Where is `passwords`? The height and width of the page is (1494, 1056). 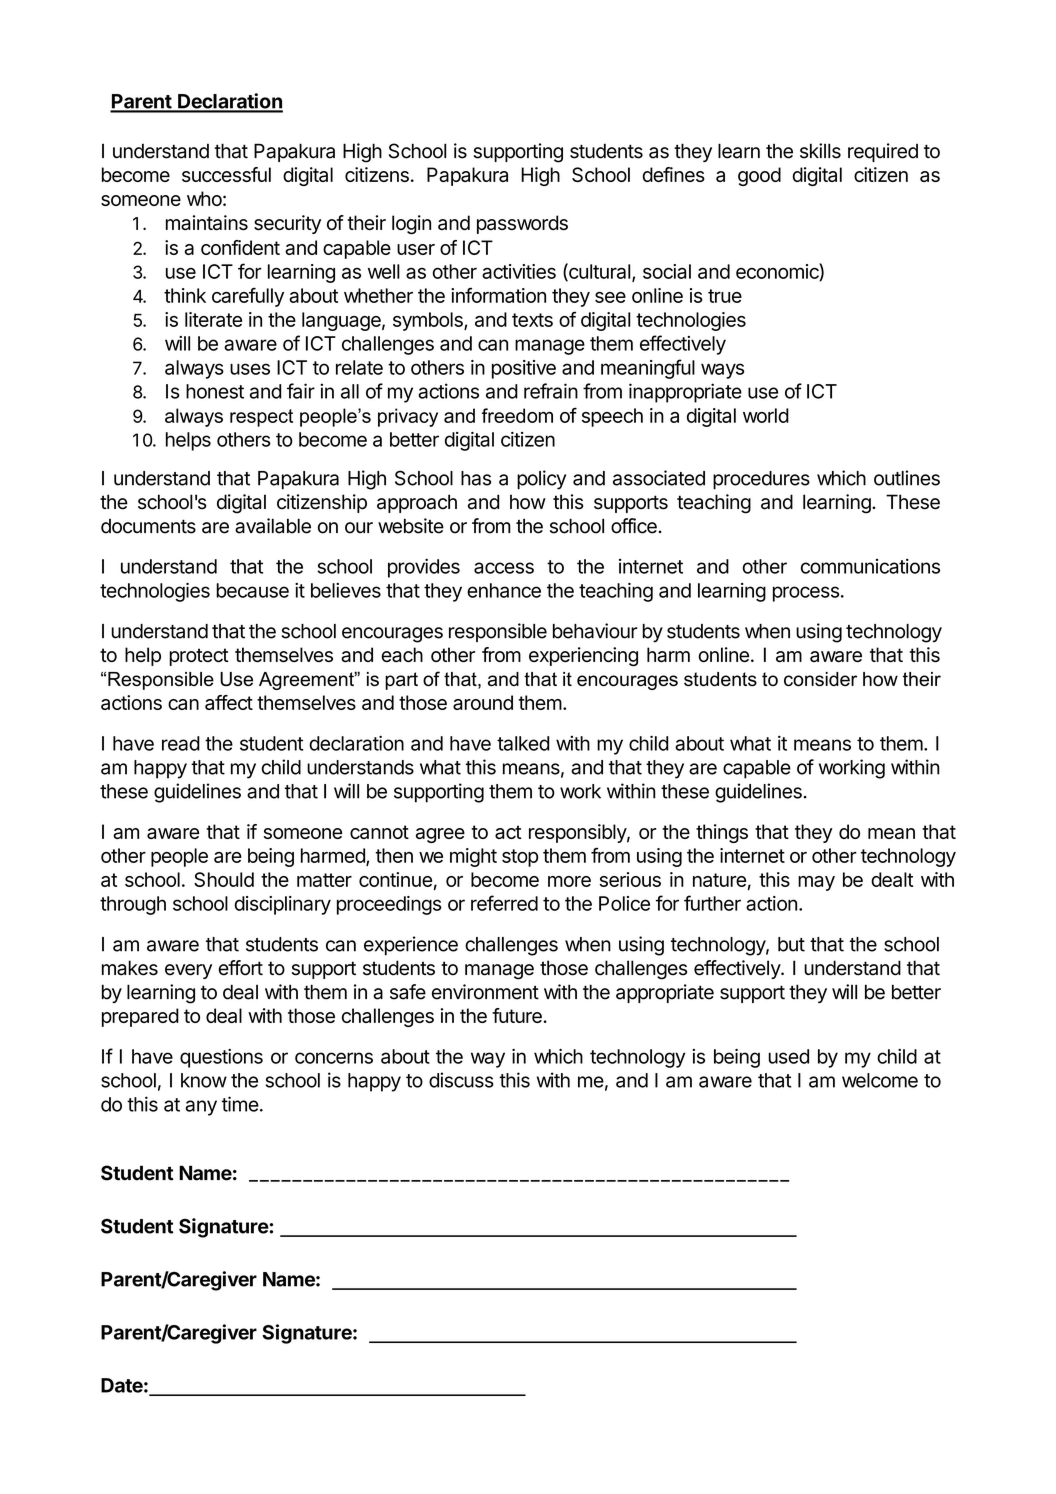 passwords is located at coordinates (522, 224).
